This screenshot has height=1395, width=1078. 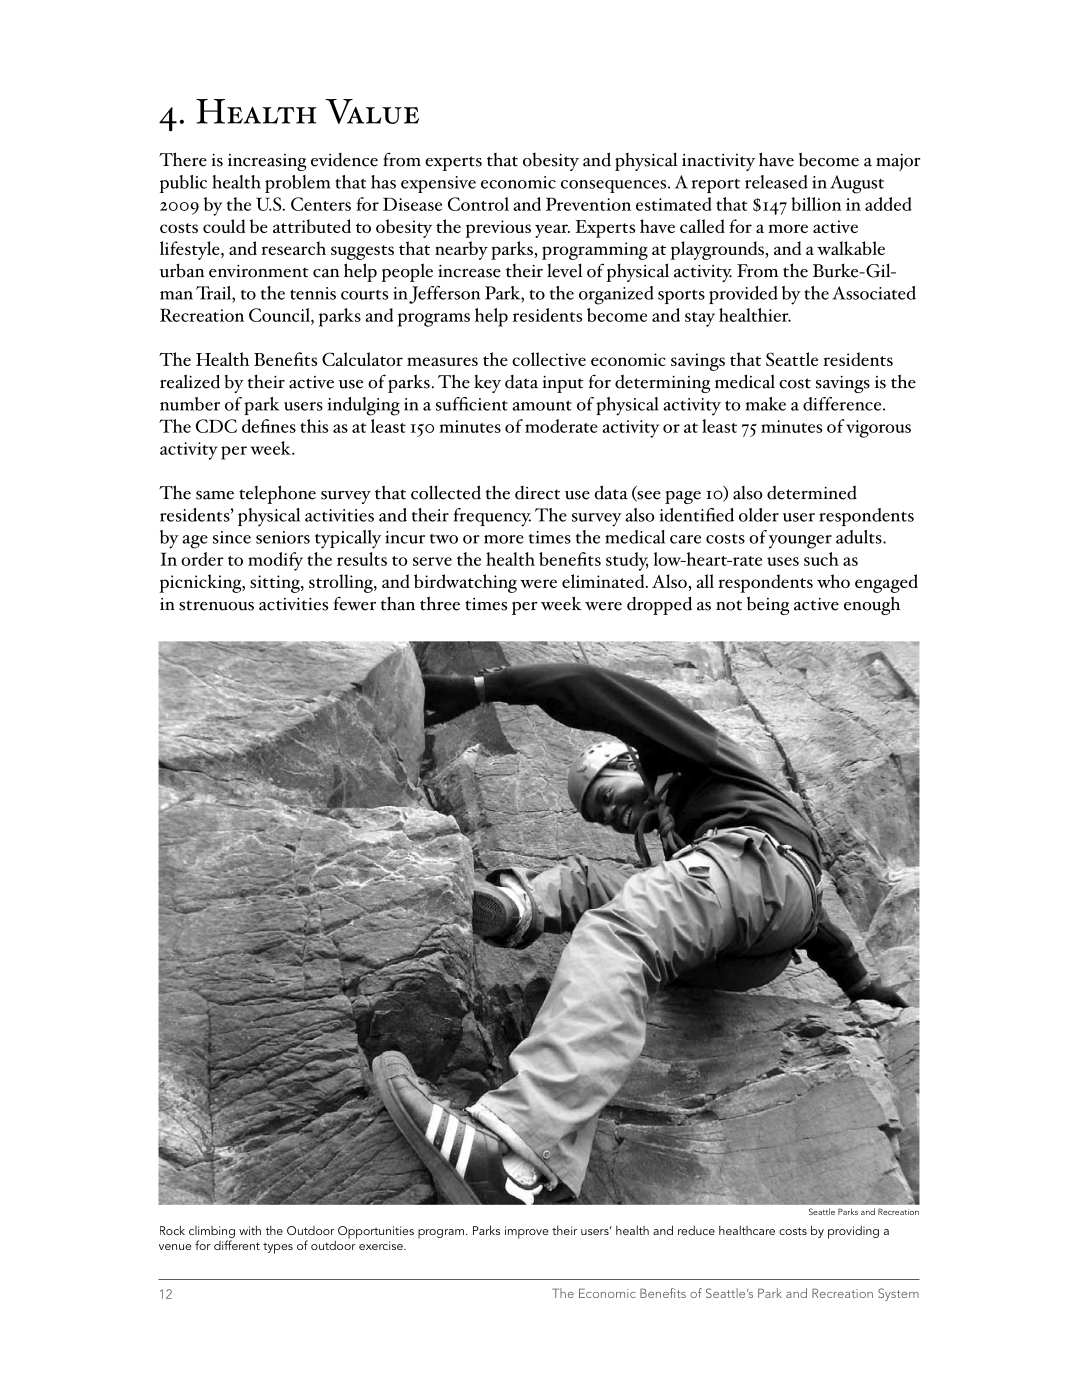 What do you see at coordinates (776, 182) in the screenshot?
I see `released` at bounding box center [776, 182].
